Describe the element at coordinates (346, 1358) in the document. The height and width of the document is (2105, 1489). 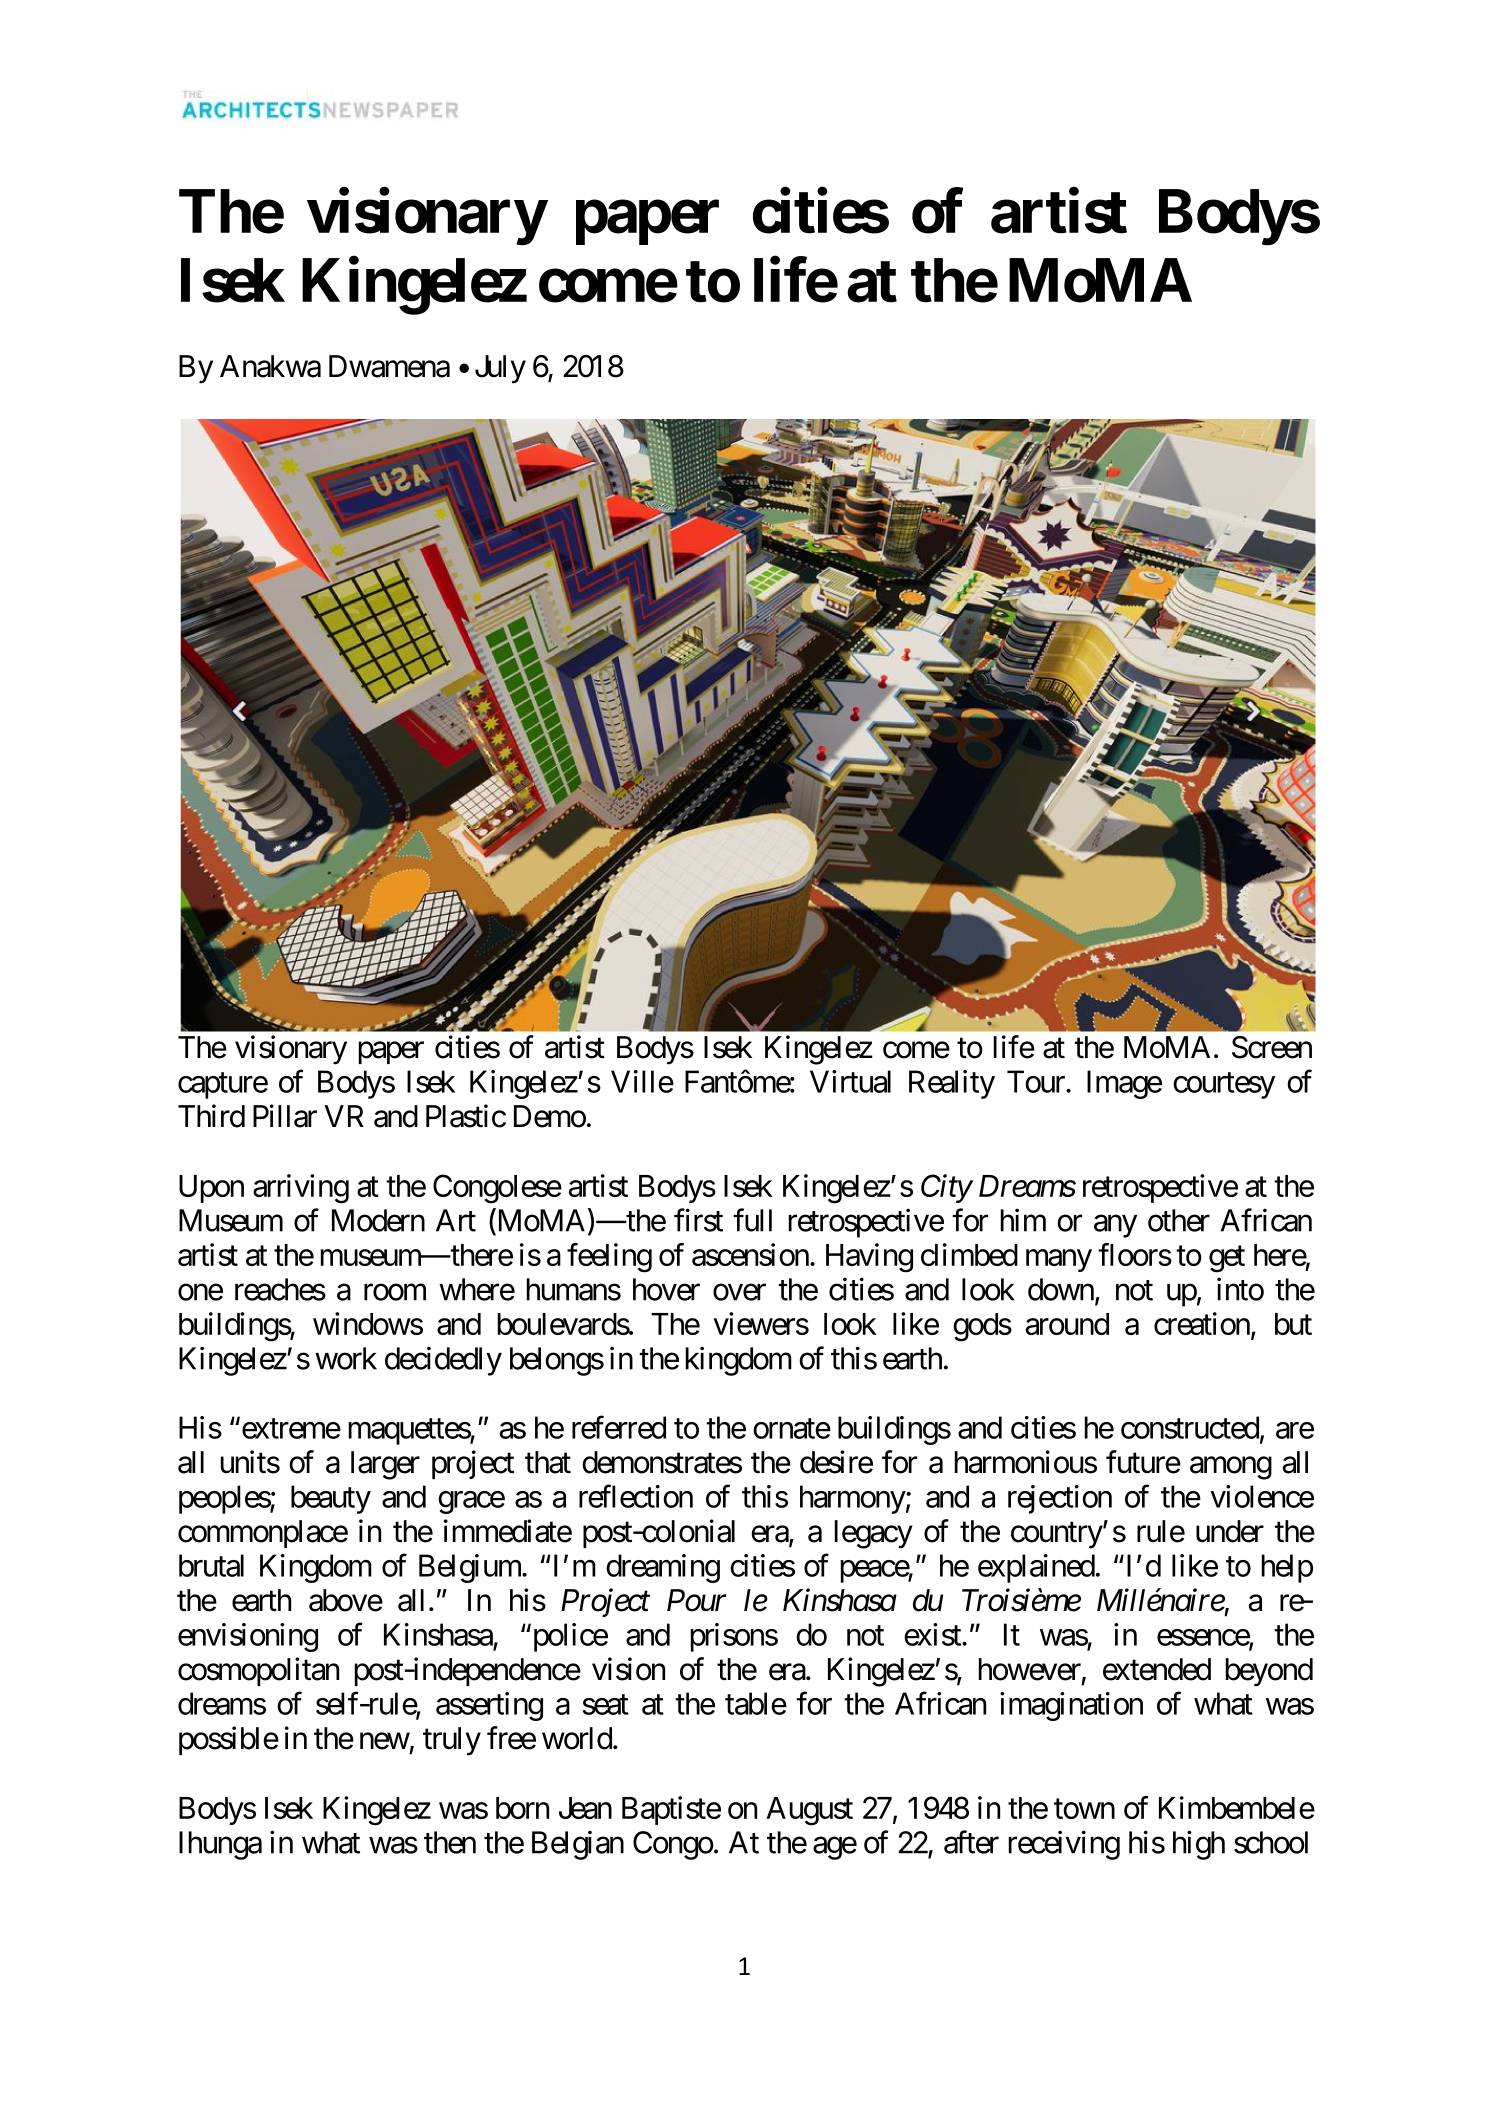
I see `work` at that location.
